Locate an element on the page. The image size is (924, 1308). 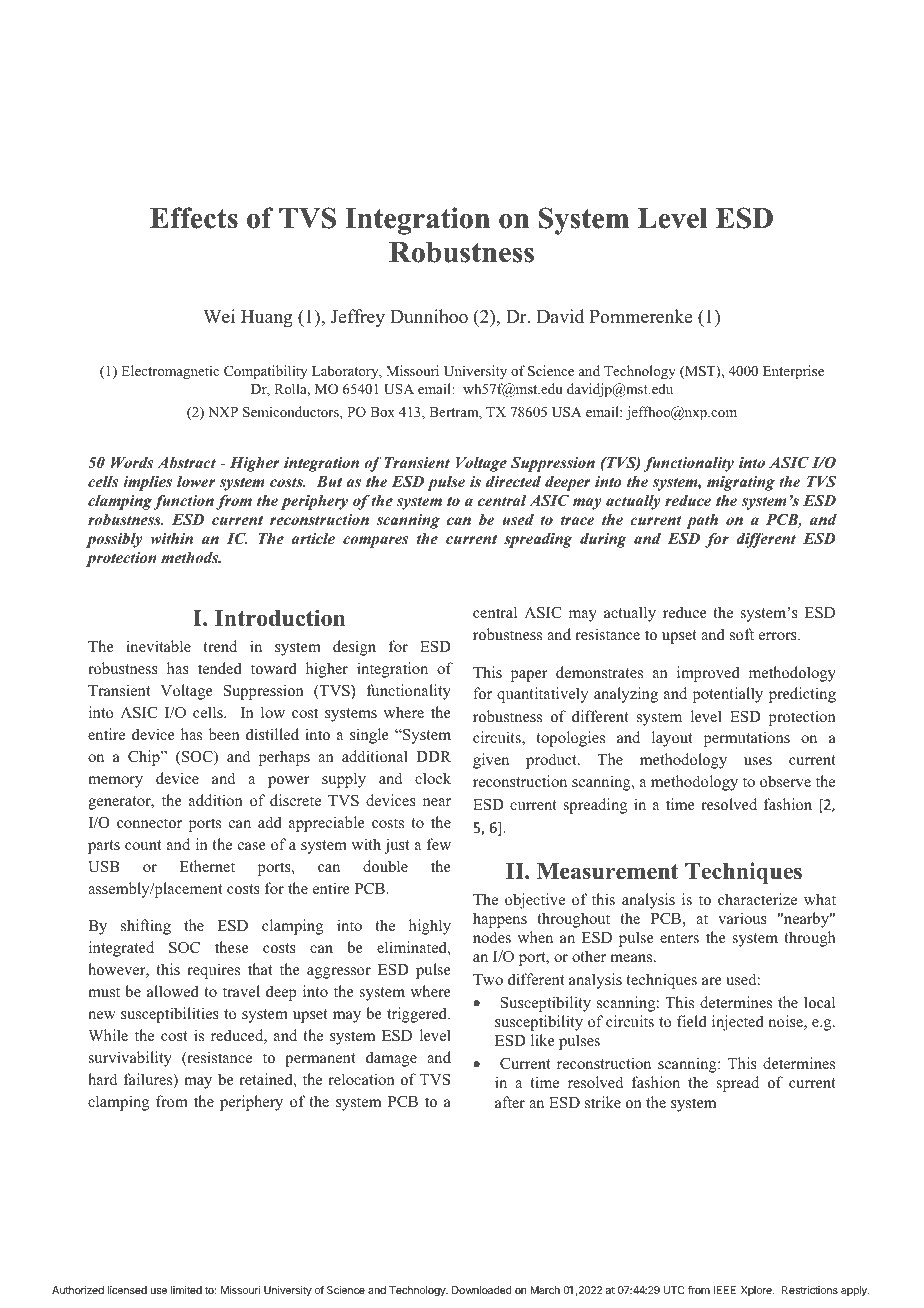
Jeffrey is located at coordinates (358, 318).
